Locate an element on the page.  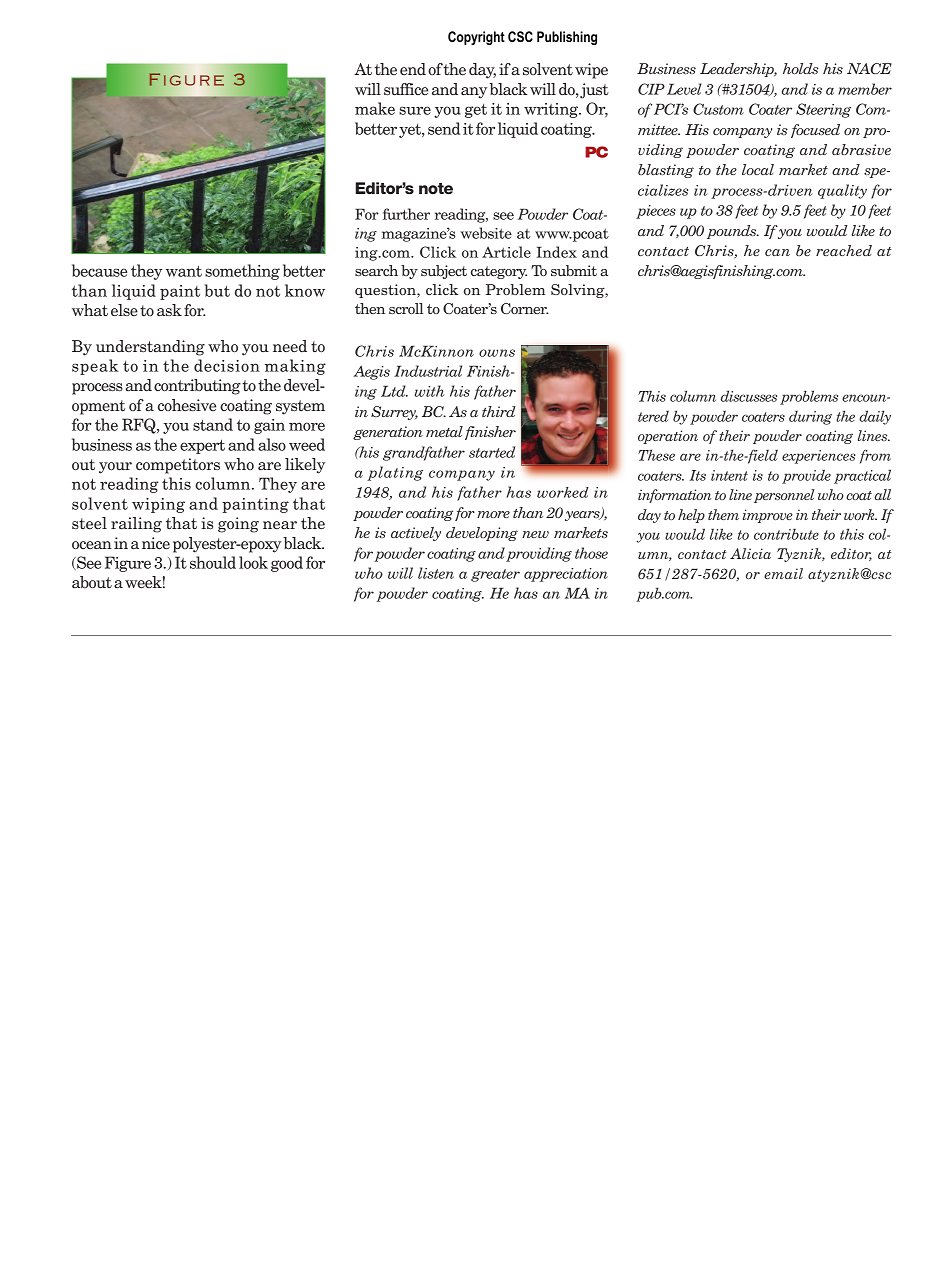
should is located at coordinates (213, 562).
